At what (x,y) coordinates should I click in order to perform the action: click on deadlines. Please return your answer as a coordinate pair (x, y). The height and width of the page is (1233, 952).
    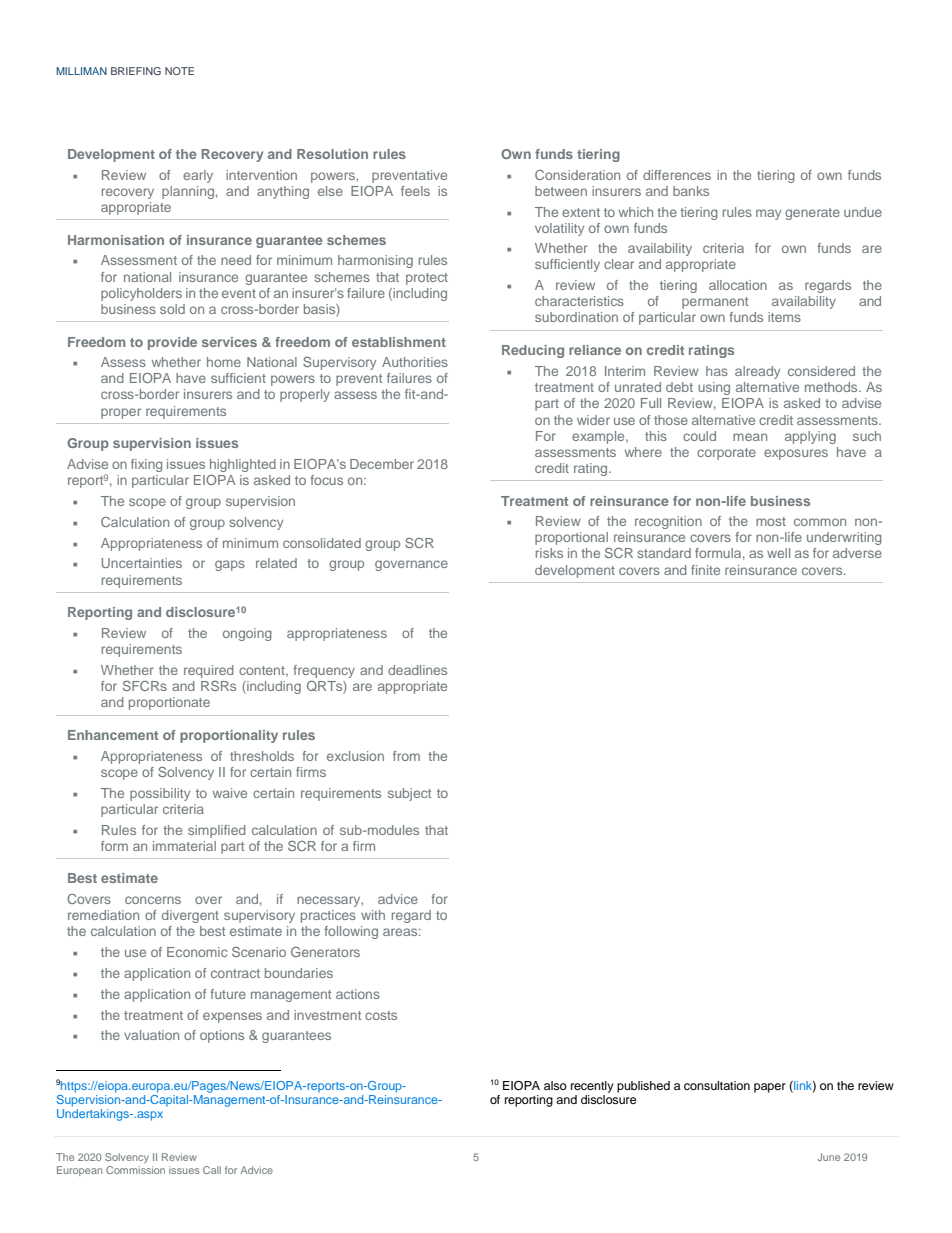
    Looking at the image, I should click on (417, 670).
